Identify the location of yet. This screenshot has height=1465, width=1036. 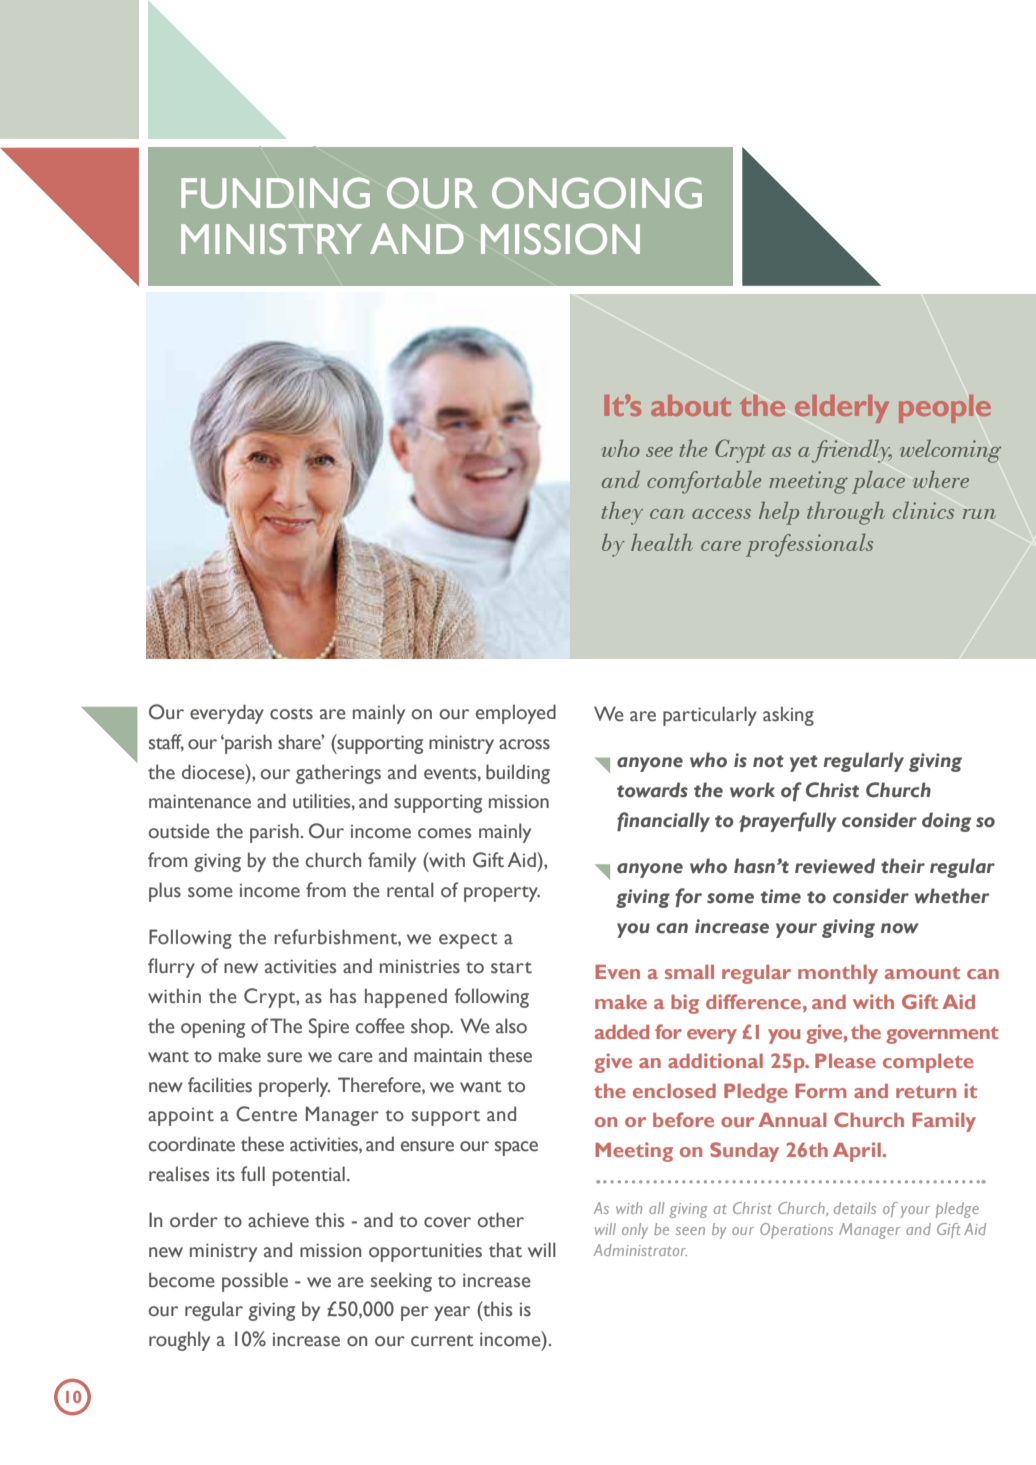
(804, 763).
